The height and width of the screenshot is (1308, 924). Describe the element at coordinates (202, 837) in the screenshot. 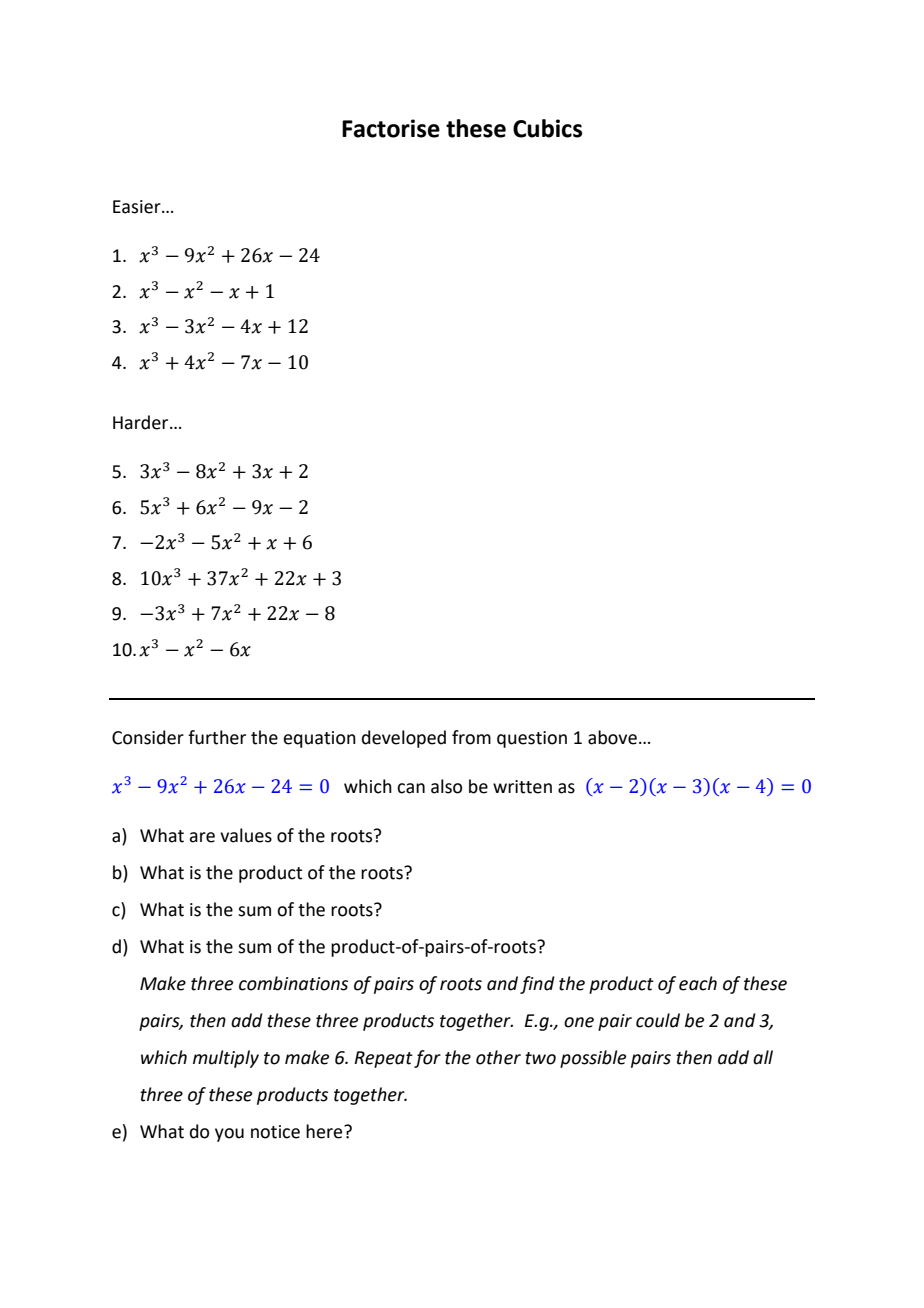

I see `are` at that location.
